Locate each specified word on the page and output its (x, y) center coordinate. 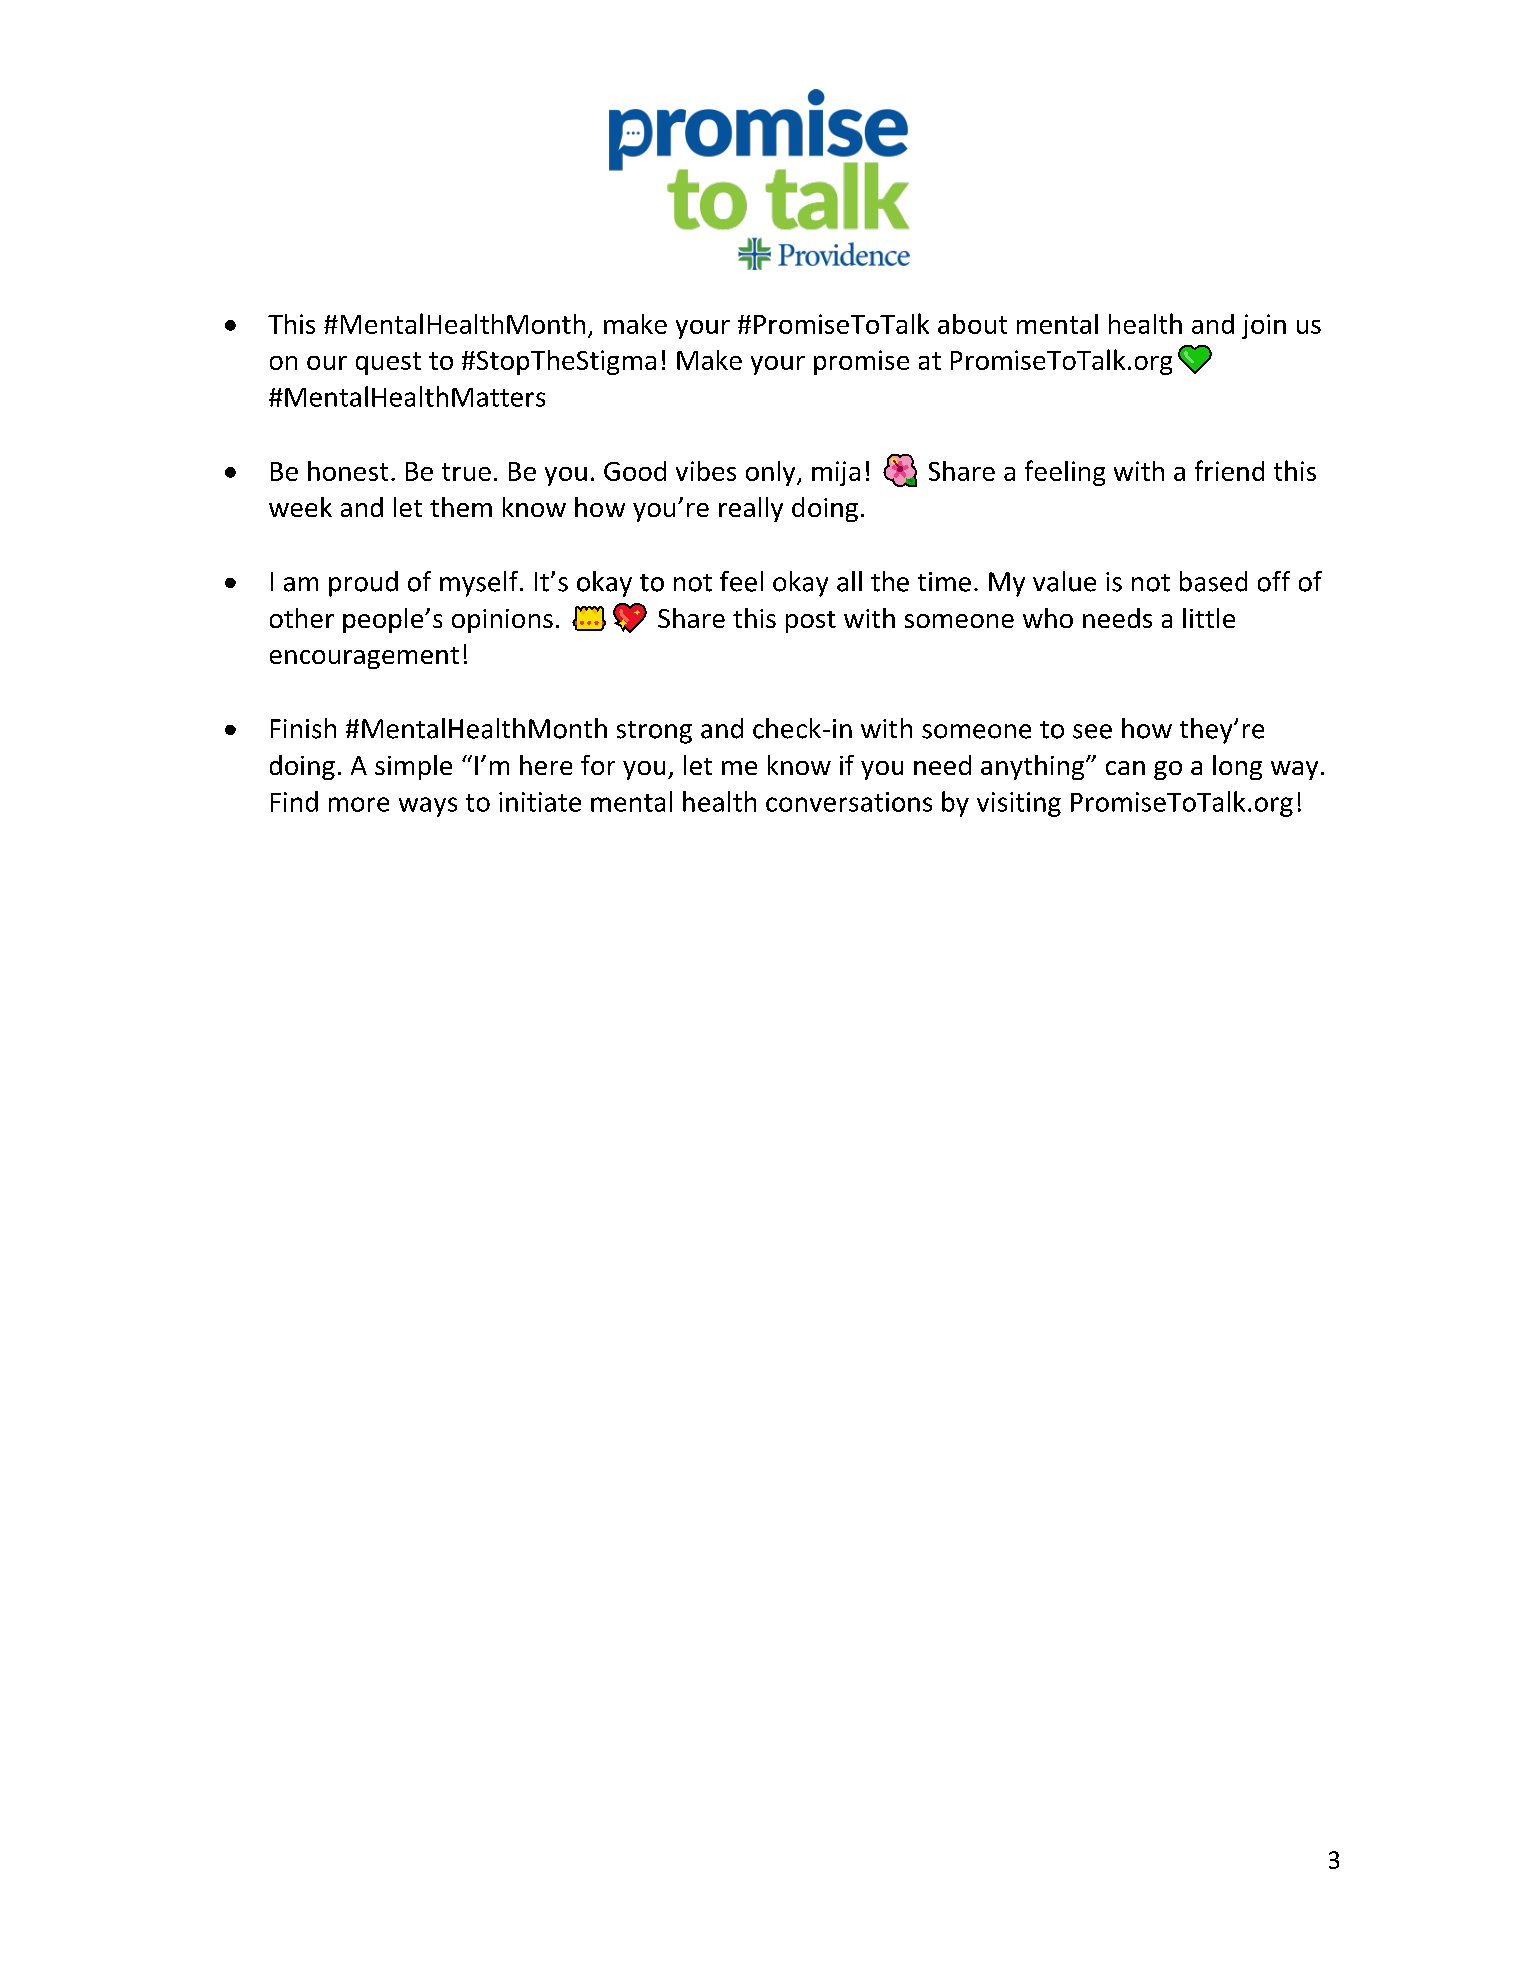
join (1264, 326)
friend (1229, 470)
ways (428, 807)
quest (388, 363)
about (972, 324)
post (811, 622)
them (461, 507)
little (1209, 618)
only (772, 473)
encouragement (364, 658)
